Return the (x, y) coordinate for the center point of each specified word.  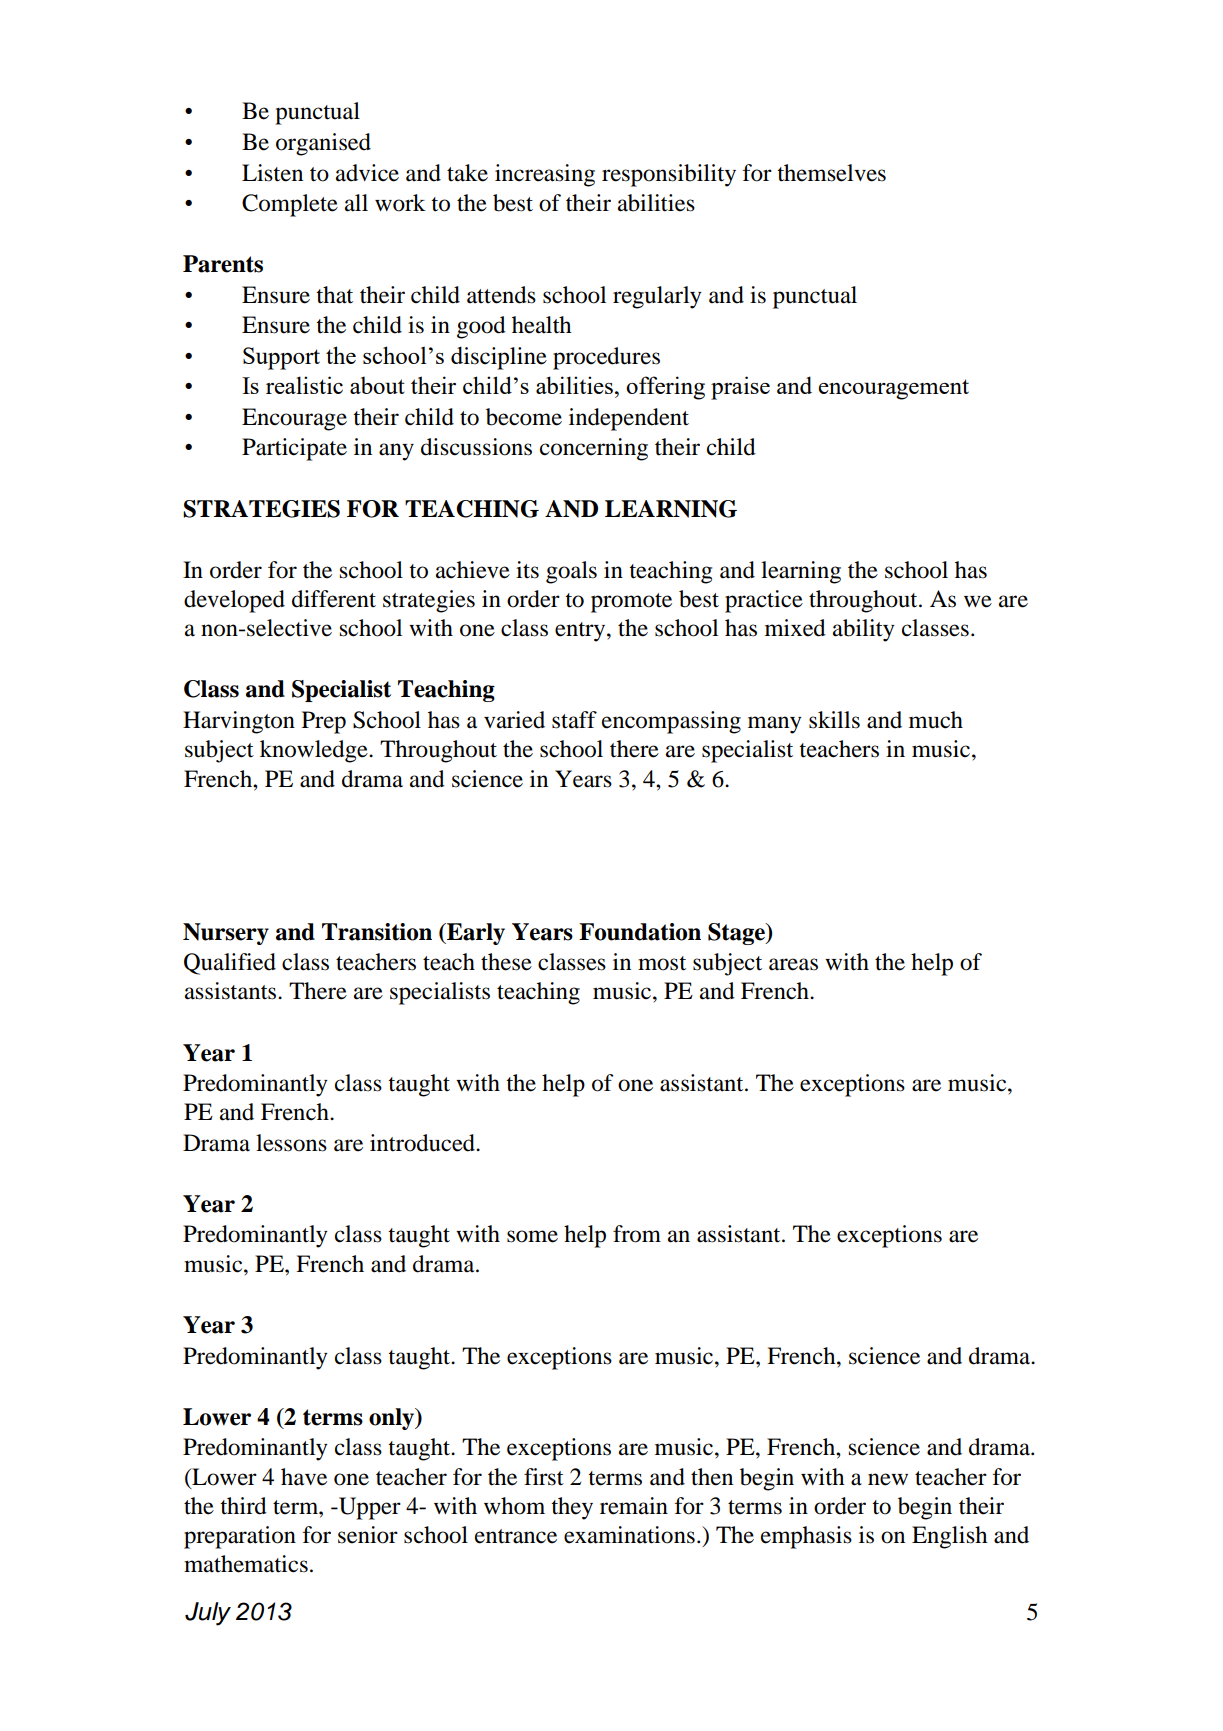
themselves (831, 173)
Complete (290, 205)
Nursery (226, 934)
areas (793, 964)
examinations (629, 1535)
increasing (545, 175)
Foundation (640, 932)
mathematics (246, 1564)
